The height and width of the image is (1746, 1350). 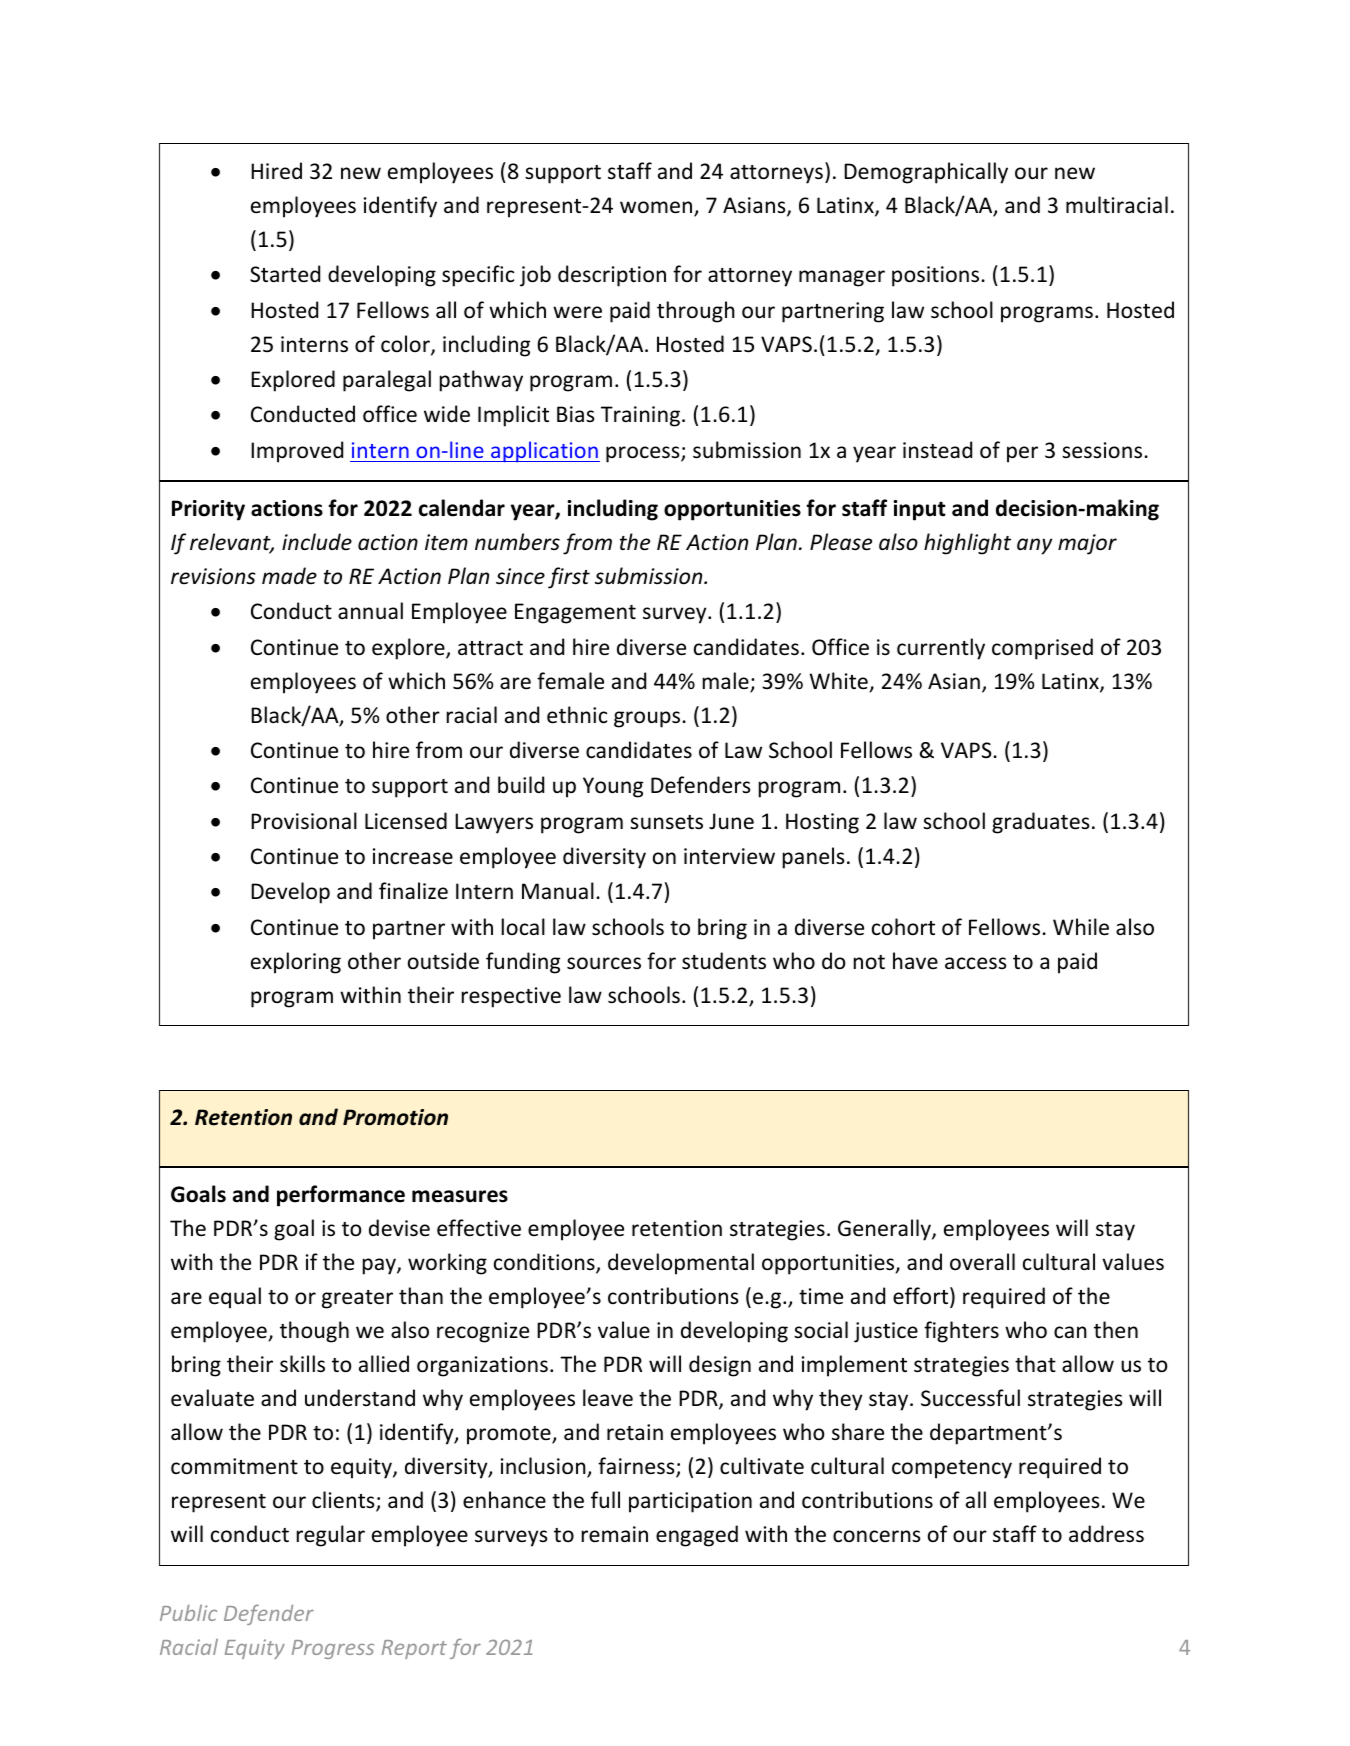 What do you see at coordinates (604, 963) in the image?
I see `sources` at bounding box center [604, 963].
